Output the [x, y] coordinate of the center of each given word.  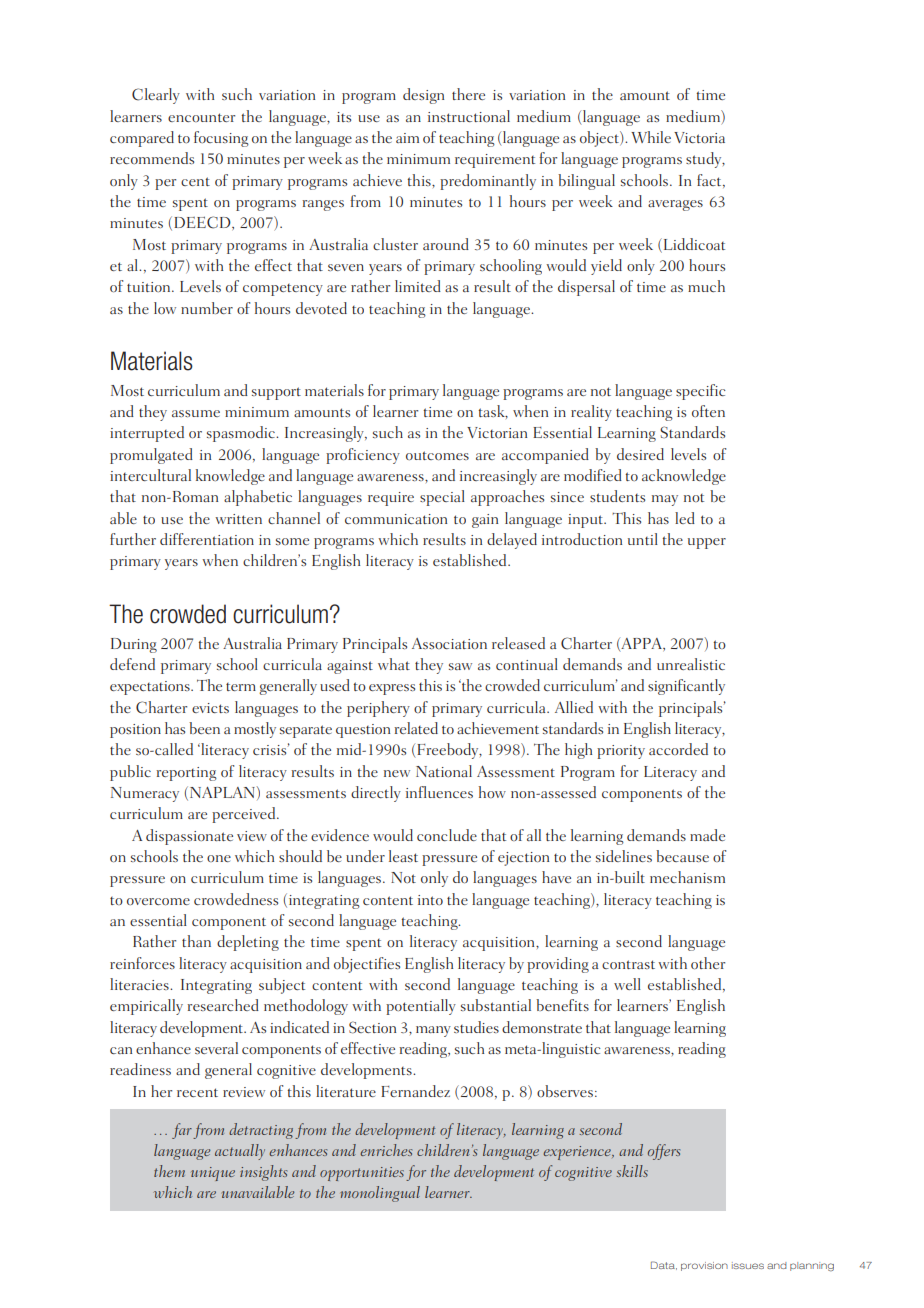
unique [213, 1174]
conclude [447, 835]
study [705, 160]
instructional [469, 116]
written [238, 519]
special [442, 498]
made [707, 835]
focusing [221, 139]
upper [707, 543]
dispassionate [189, 837]
